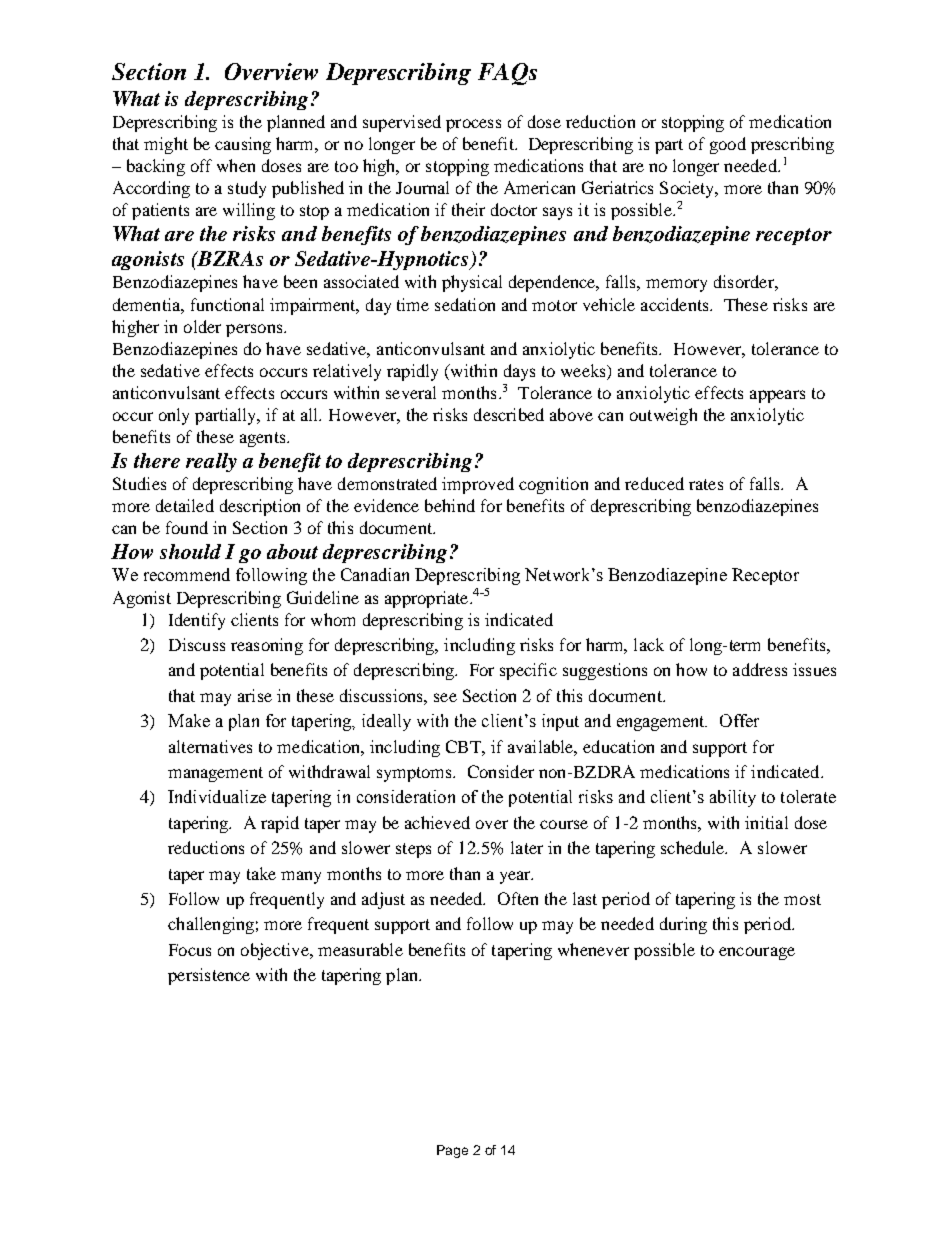 Image resolution: width=952 pixels, height=1233 pixels. What do you see at coordinates (760, 669) in the screenshot?
I see `address` at bounding box center [760, 669].
